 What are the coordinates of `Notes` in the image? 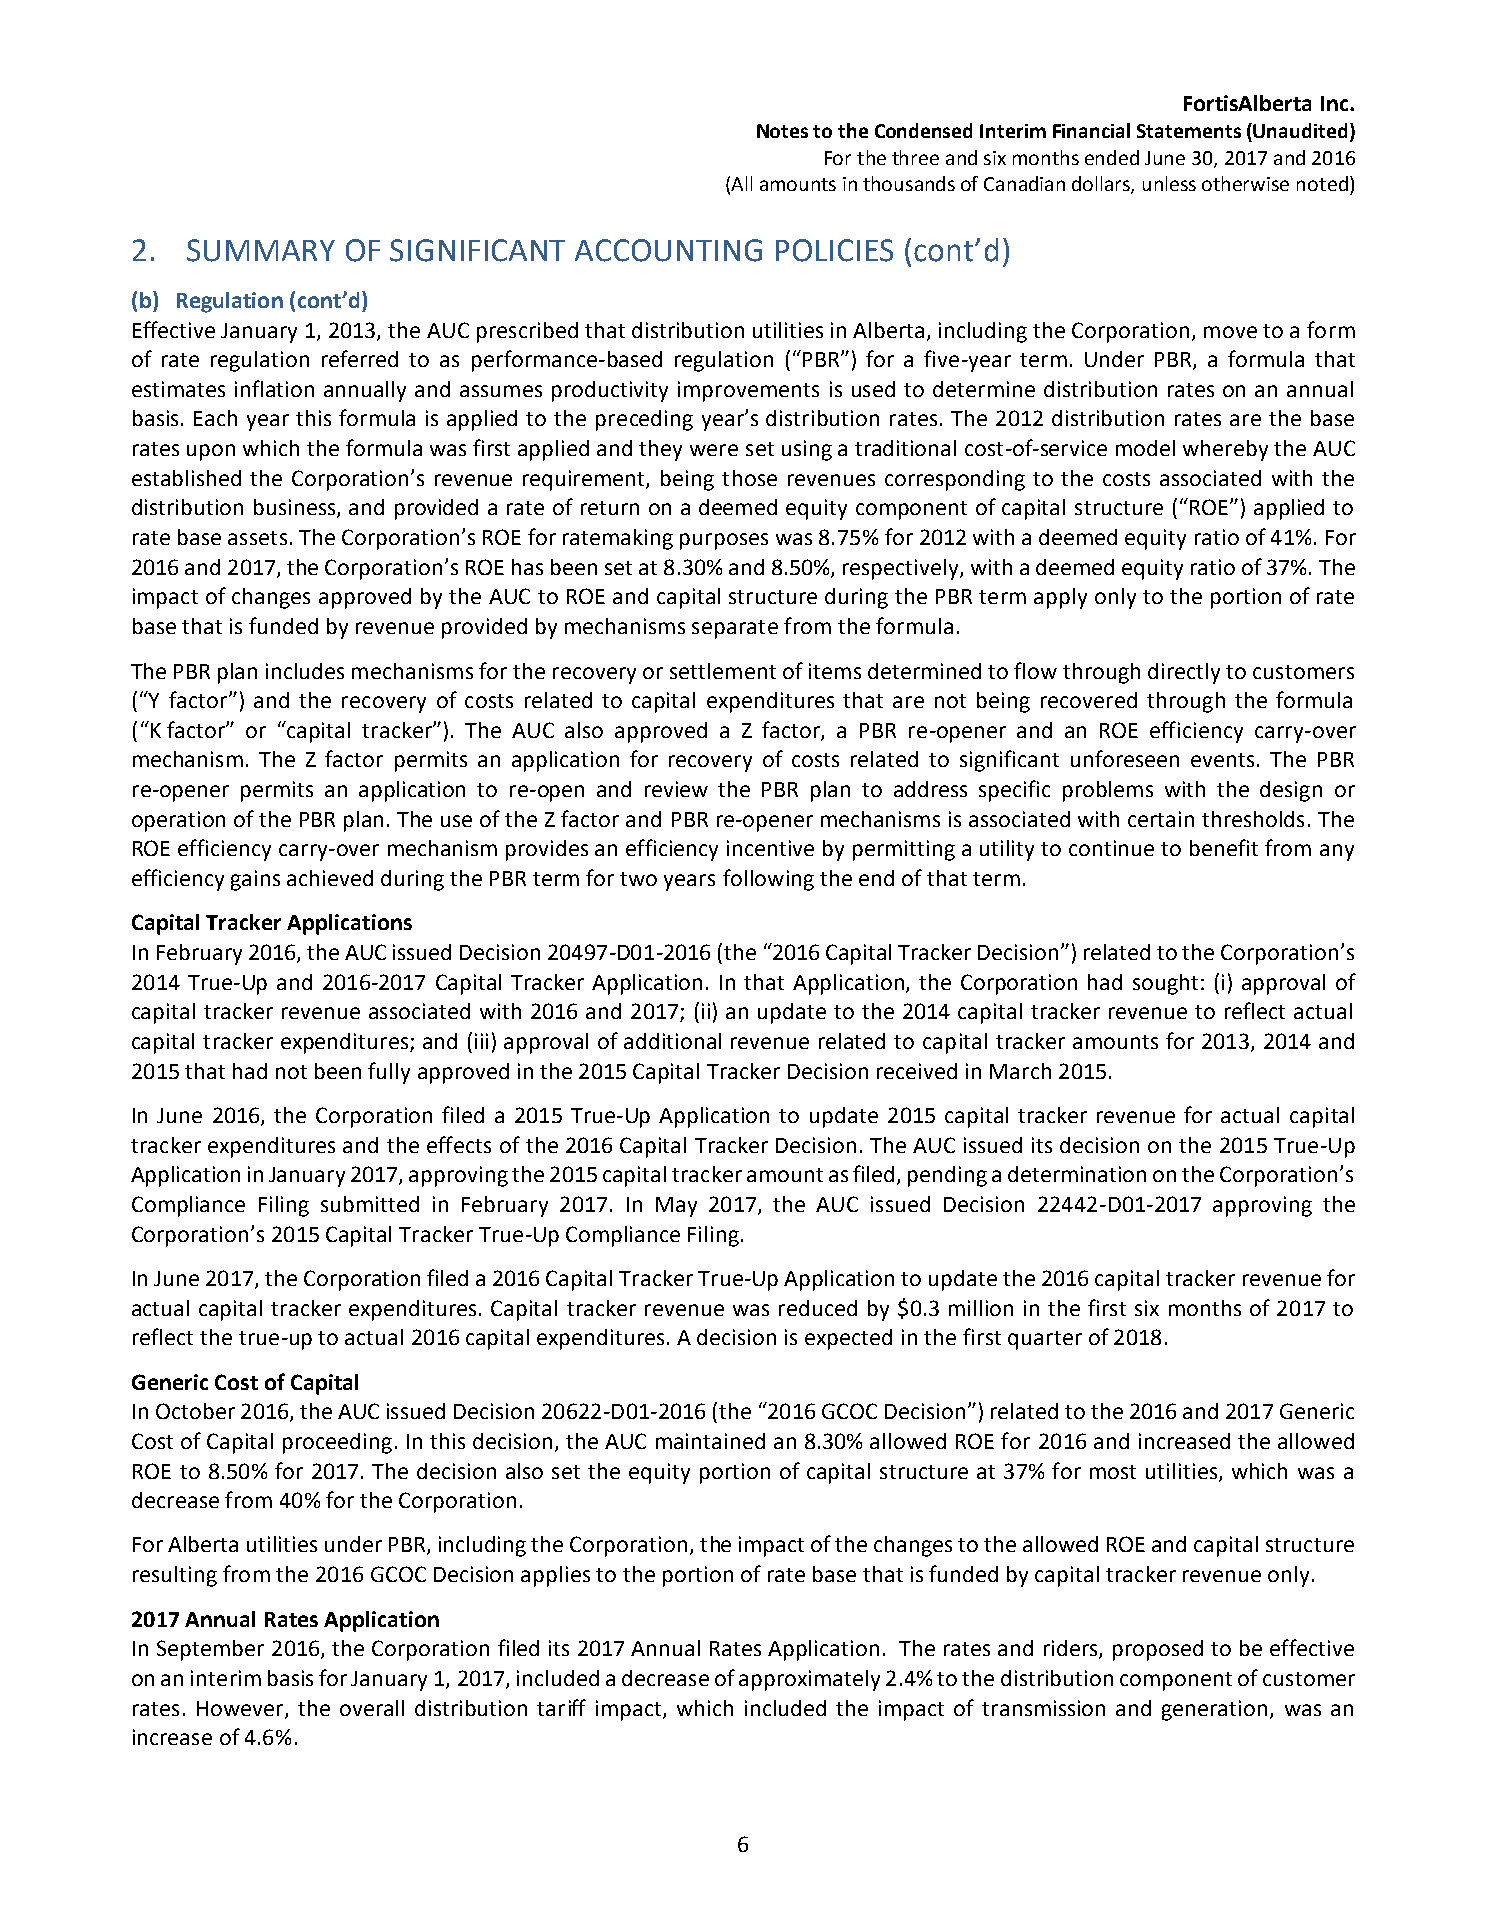 It's located at (782, 131).
